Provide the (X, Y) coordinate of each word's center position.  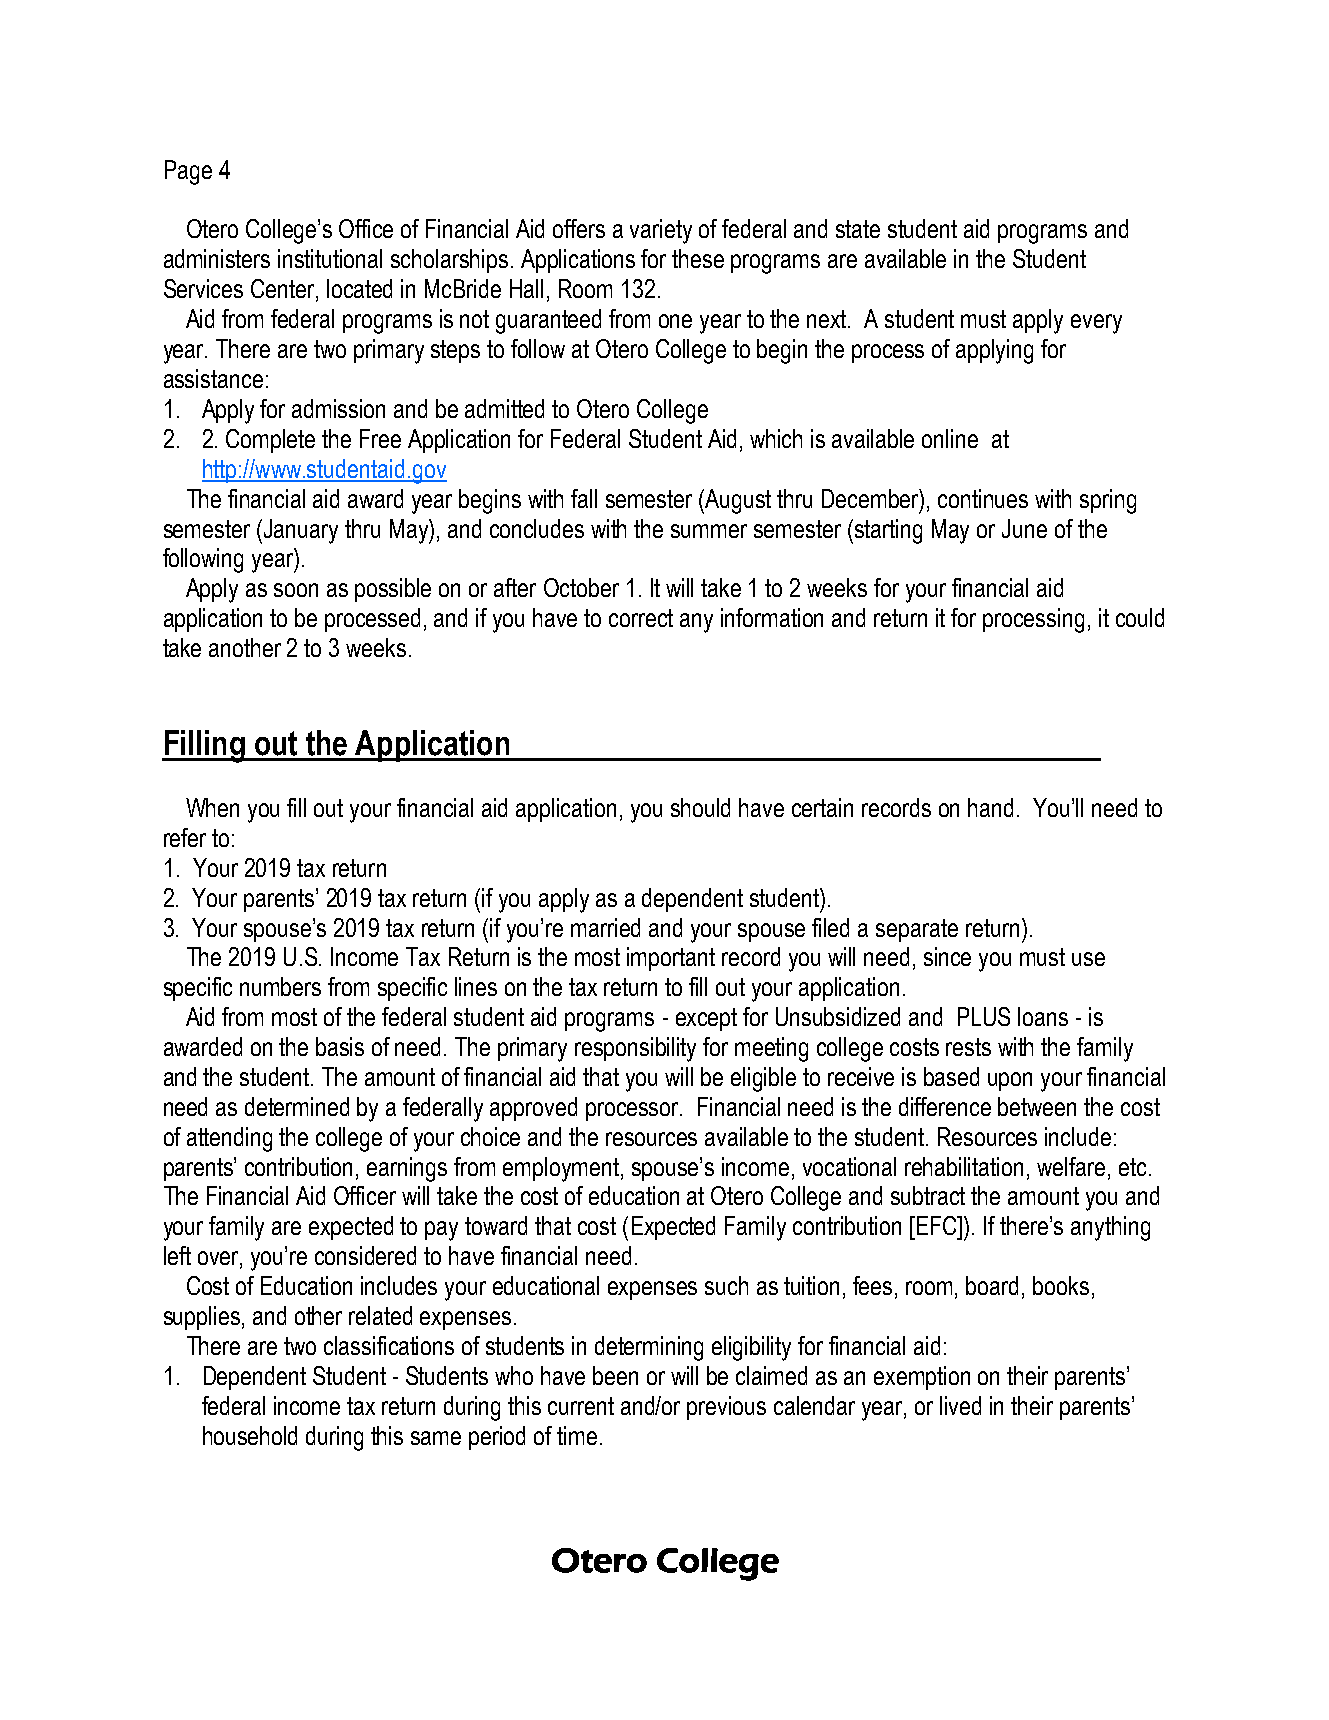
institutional (330, 258)
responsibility (635, 1049)
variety (661, 231)
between (1037, 1106)
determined (297, 1106)
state (858, 229)
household (250, 1435)
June (1024, 528)
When (212, 807)
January (301, 531)
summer (709, 531)
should (700, 807)
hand (990, 807)
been (615, 1375)
